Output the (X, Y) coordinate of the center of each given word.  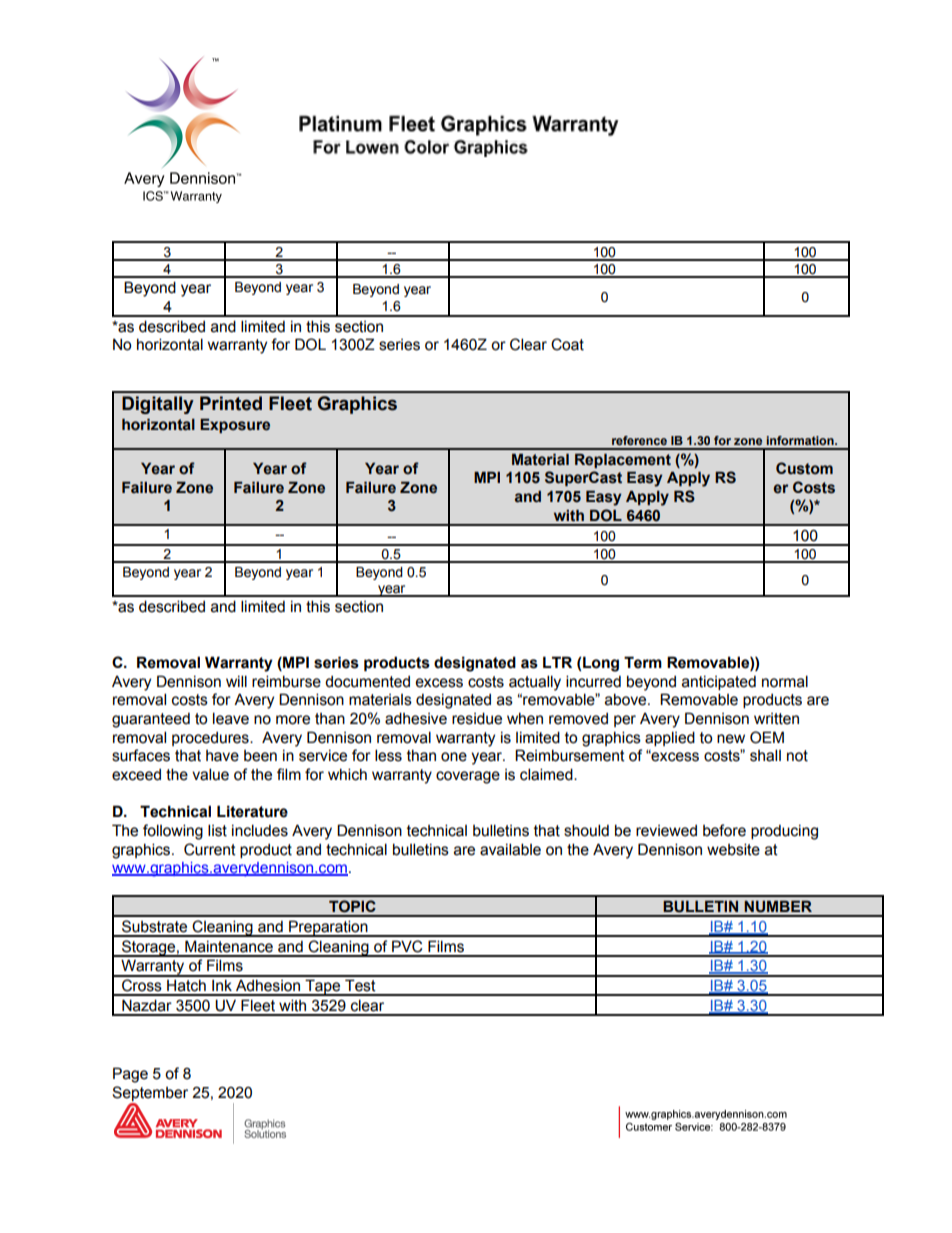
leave (231, 718)
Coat (567, 344)
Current (210, 849)
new (731, 739)
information (801, 440)
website (733, 849)
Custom (804, 468)
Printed (231, 403)
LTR (557, 662)
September (150, 1093)
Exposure (235, 426)
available (510, 849)
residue (477, 718)
